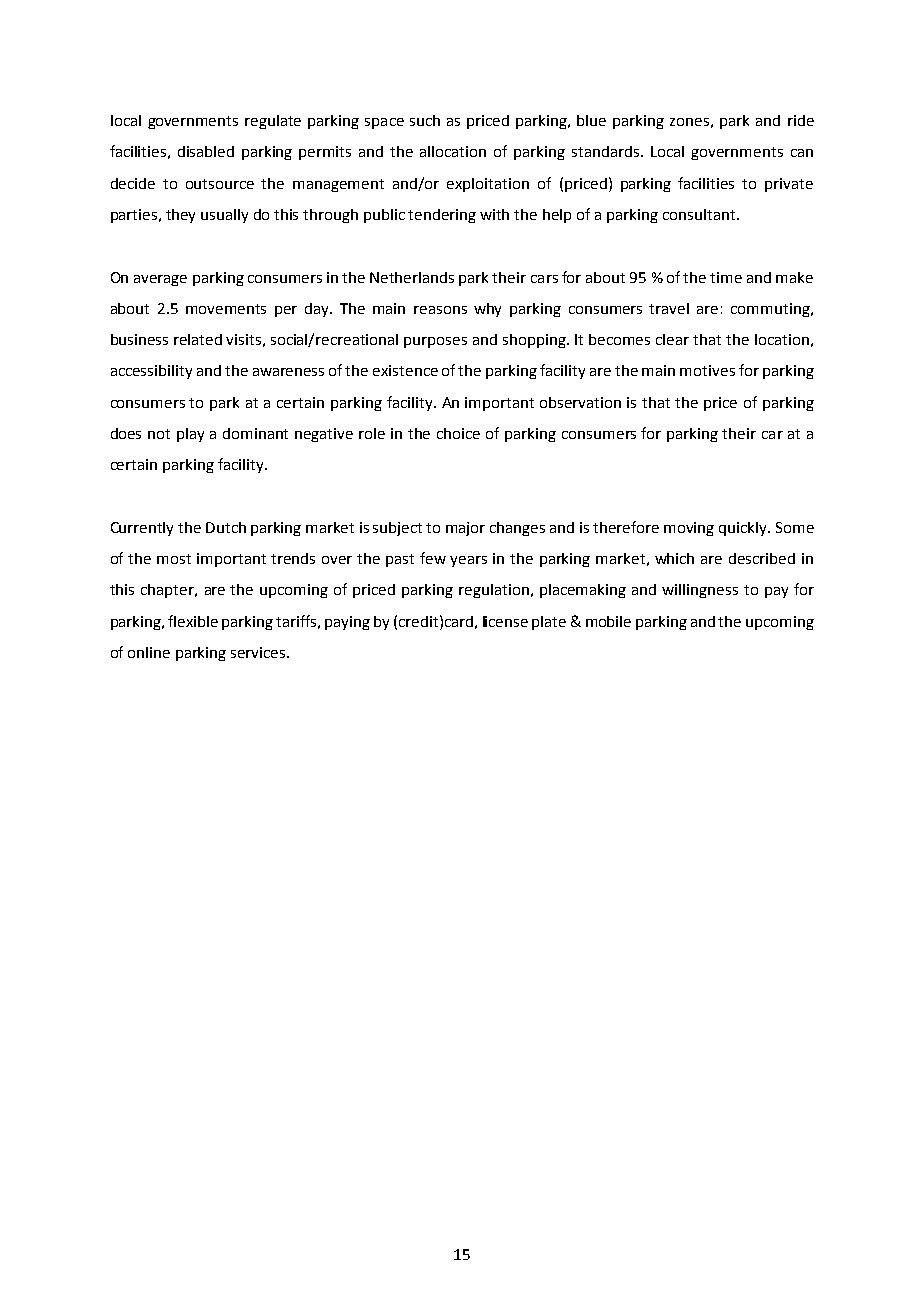 The height and width of the screenshot is (1308, 924). What do you see at coordinates (465, 529) in the screenshot?
I see `major` at bounding box center [465, 529].
